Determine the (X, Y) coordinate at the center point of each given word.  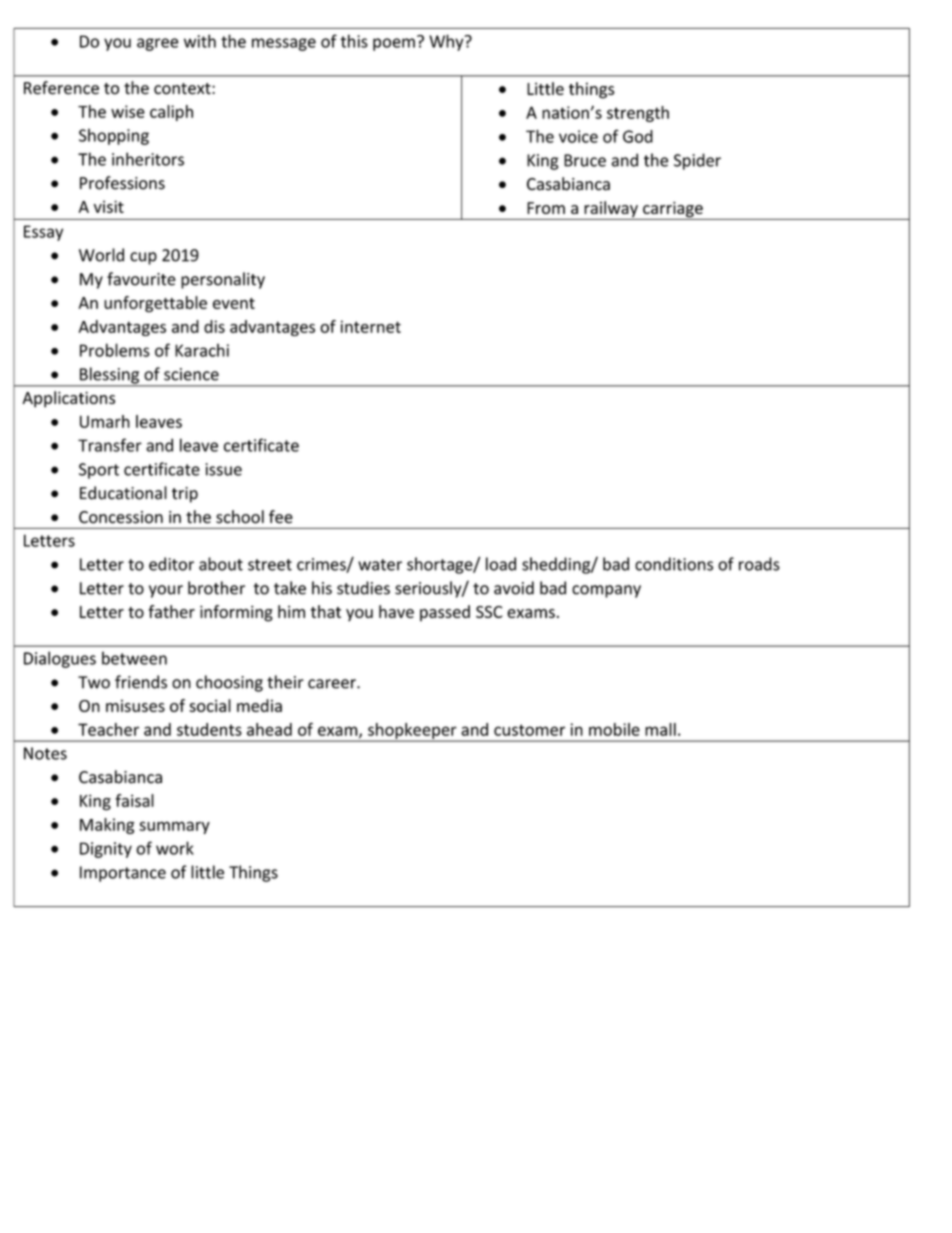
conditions (674, 564)
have (396, 611)
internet (371, 326)
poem (394, 44)
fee (281, 517)
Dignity (106, 850)
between (134, 658)
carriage (673, 211)
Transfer (110, 445)
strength (638, 114)
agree (158, 44)
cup (143, 258)
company (606, 591)
